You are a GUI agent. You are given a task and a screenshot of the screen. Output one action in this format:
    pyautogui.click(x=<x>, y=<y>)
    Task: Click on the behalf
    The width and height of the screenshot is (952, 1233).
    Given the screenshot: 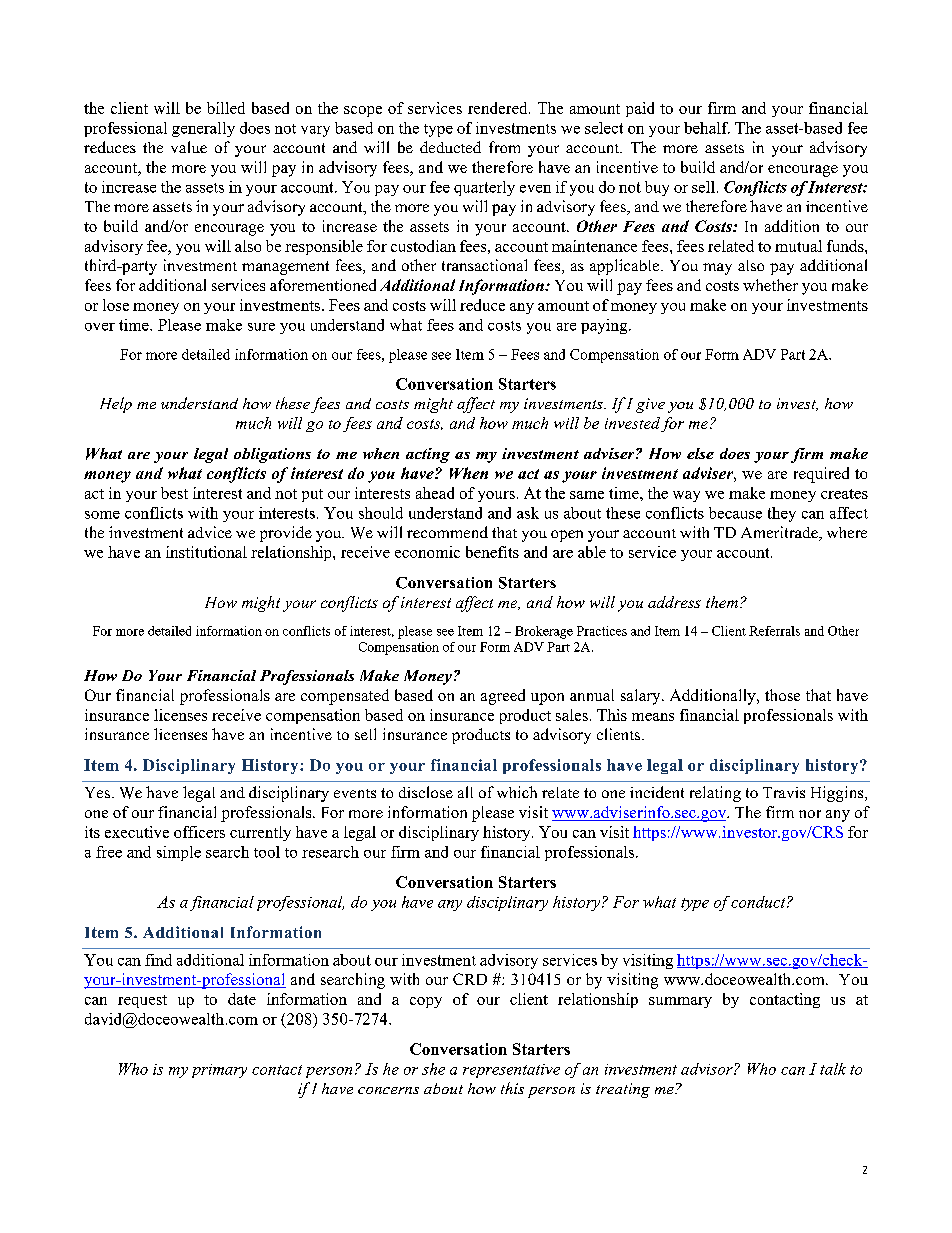 What is the action you would take?
    pyautogui.click(x=707, y=128)
